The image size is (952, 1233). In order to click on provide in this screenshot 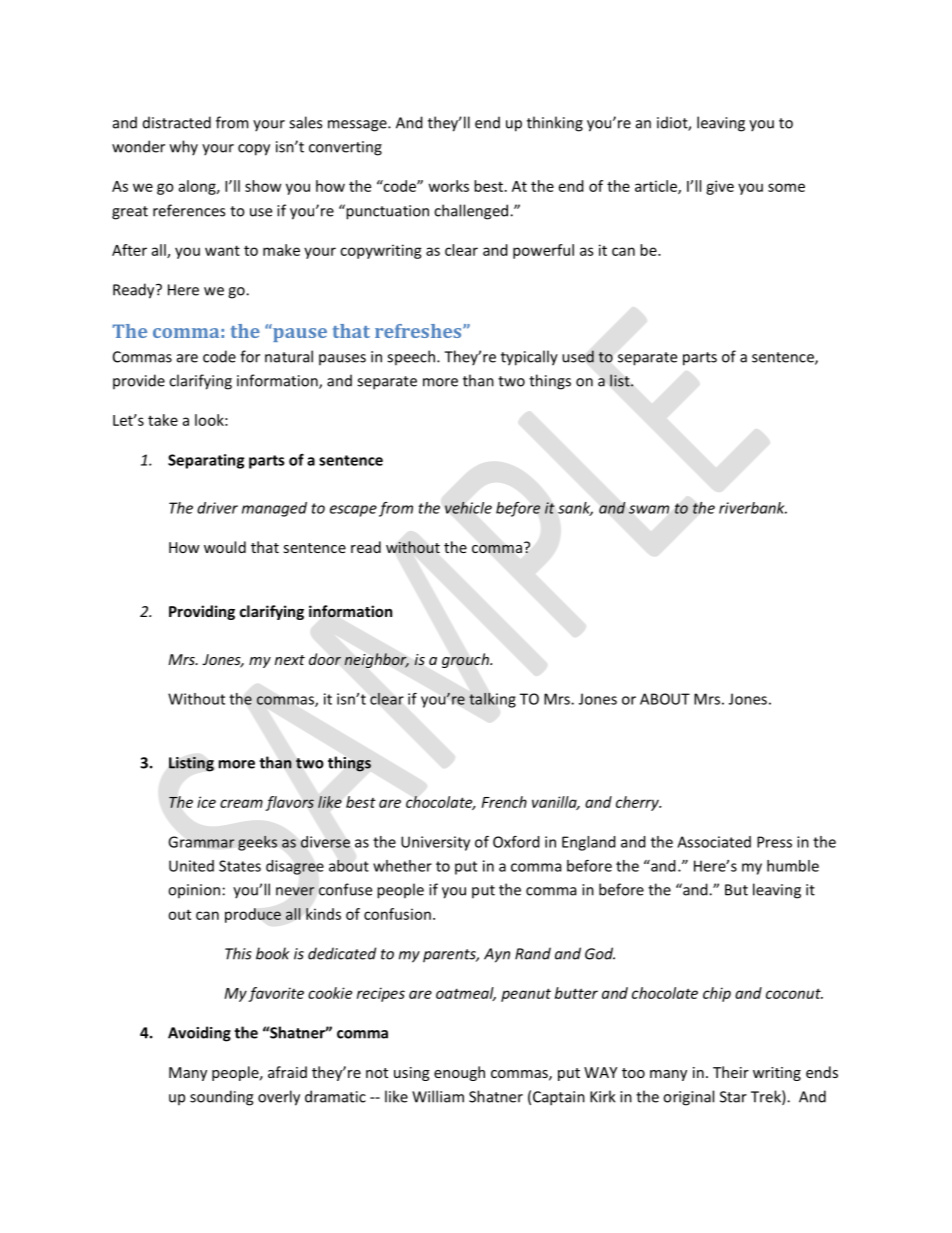, I will do `click(139, 381)`.
